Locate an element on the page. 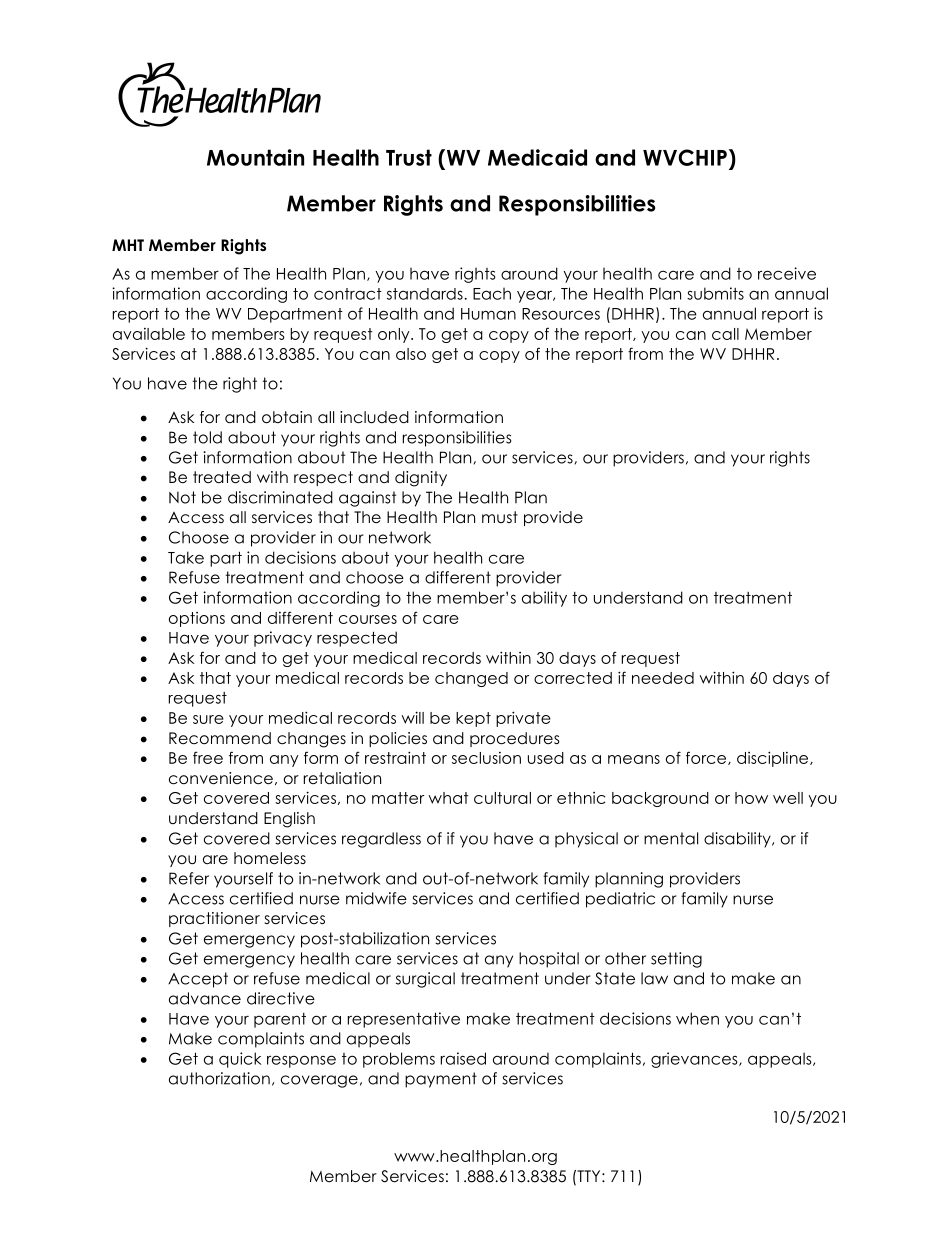 Image resolution: width=952 pixels, height=1233 pixels. homeless is located at coordinates (270, 858).
